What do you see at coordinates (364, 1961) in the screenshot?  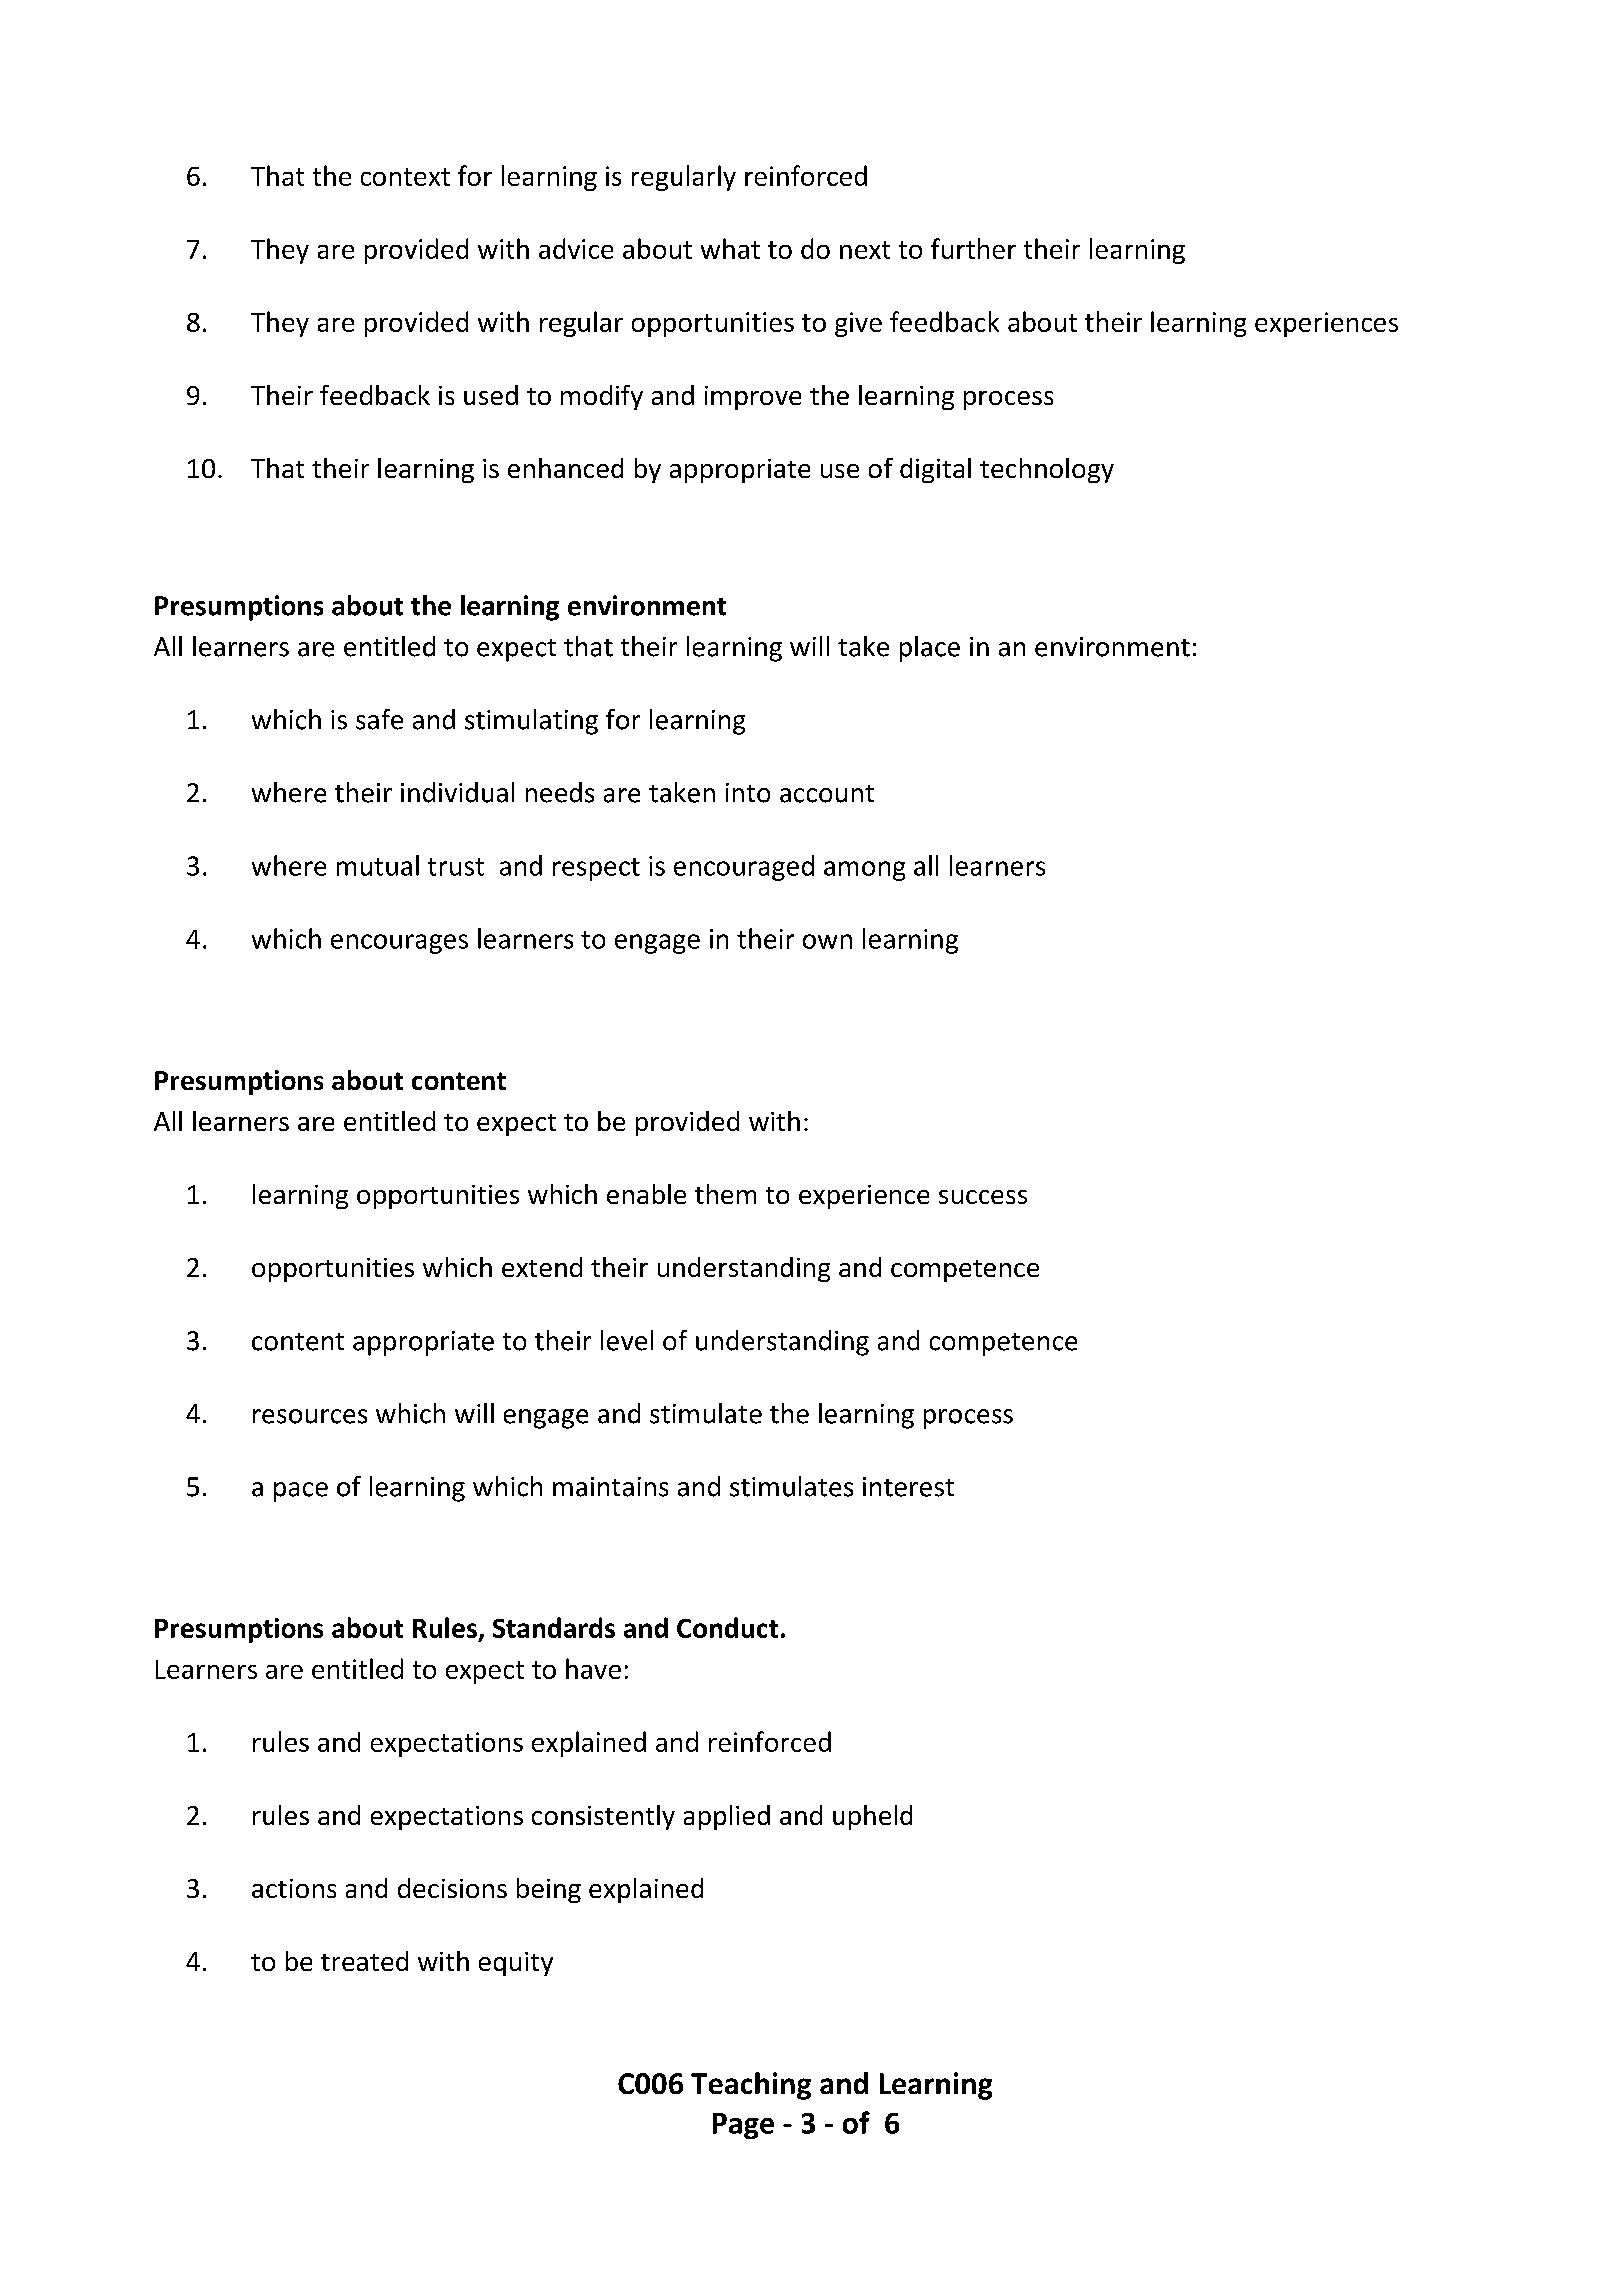 I see `treated` at bounding box center [364, 1961].
